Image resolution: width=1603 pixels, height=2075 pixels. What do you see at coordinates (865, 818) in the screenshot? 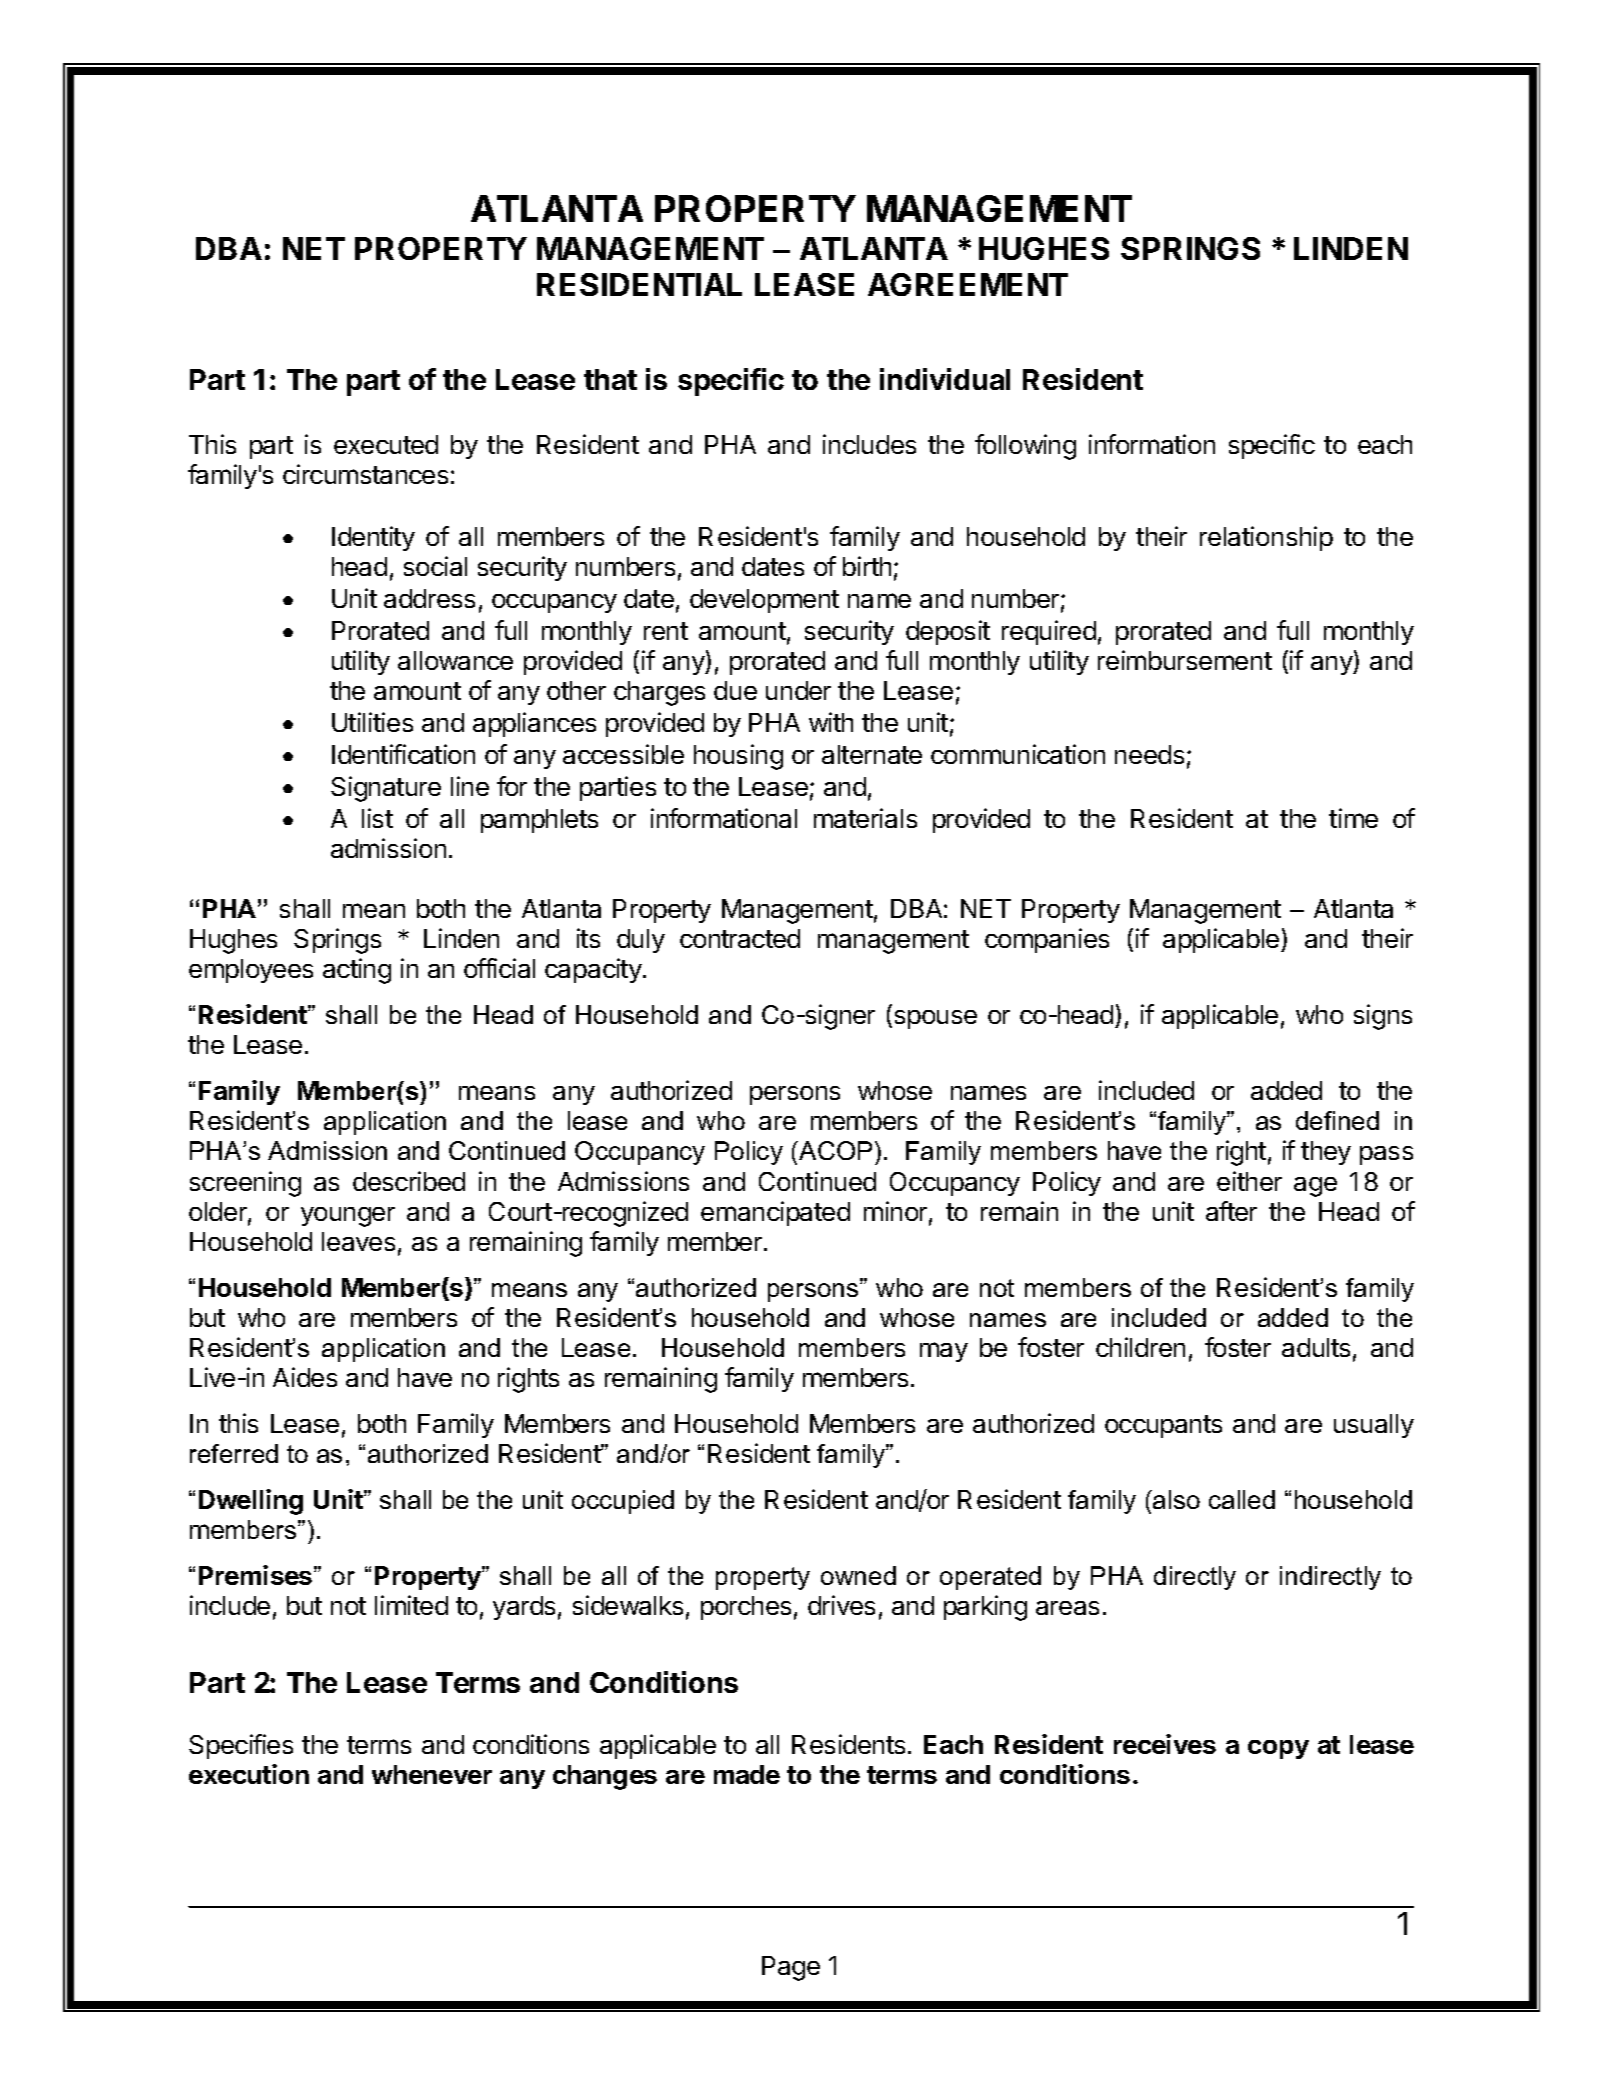
I see `materials` at bounding box center [865, 818].
